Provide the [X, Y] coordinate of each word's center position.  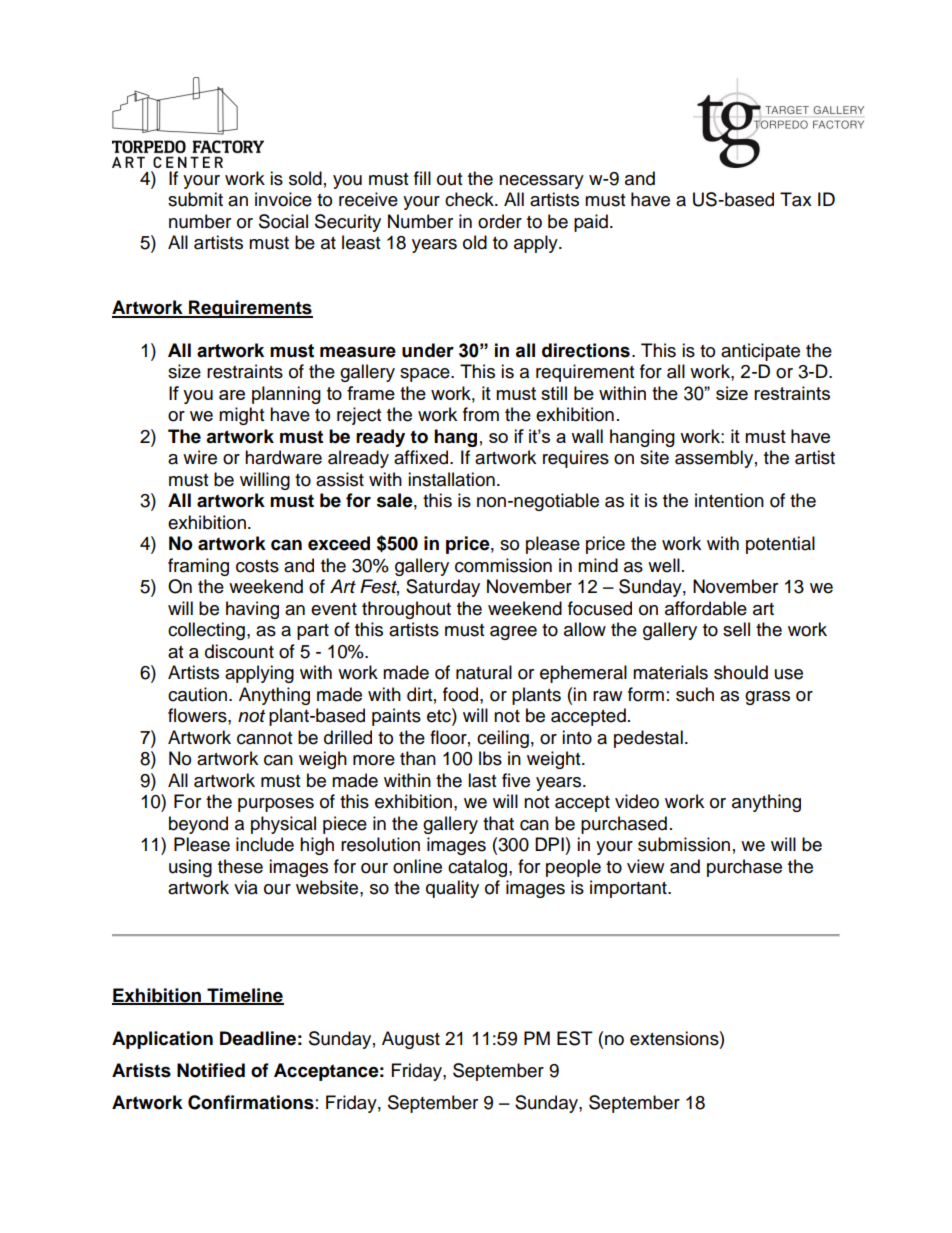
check [470, 199]
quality [452, 889]
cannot [264, 738]
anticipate [760, 352]
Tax [796, 199]
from [481, 414]
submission [684, 844]
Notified [211, 1070]
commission [503, 565]
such [695, 694]
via [246, 887]
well [664, 565]
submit [195, 199]
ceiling [503, 739]
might [241, 416]
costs [257, 566]
